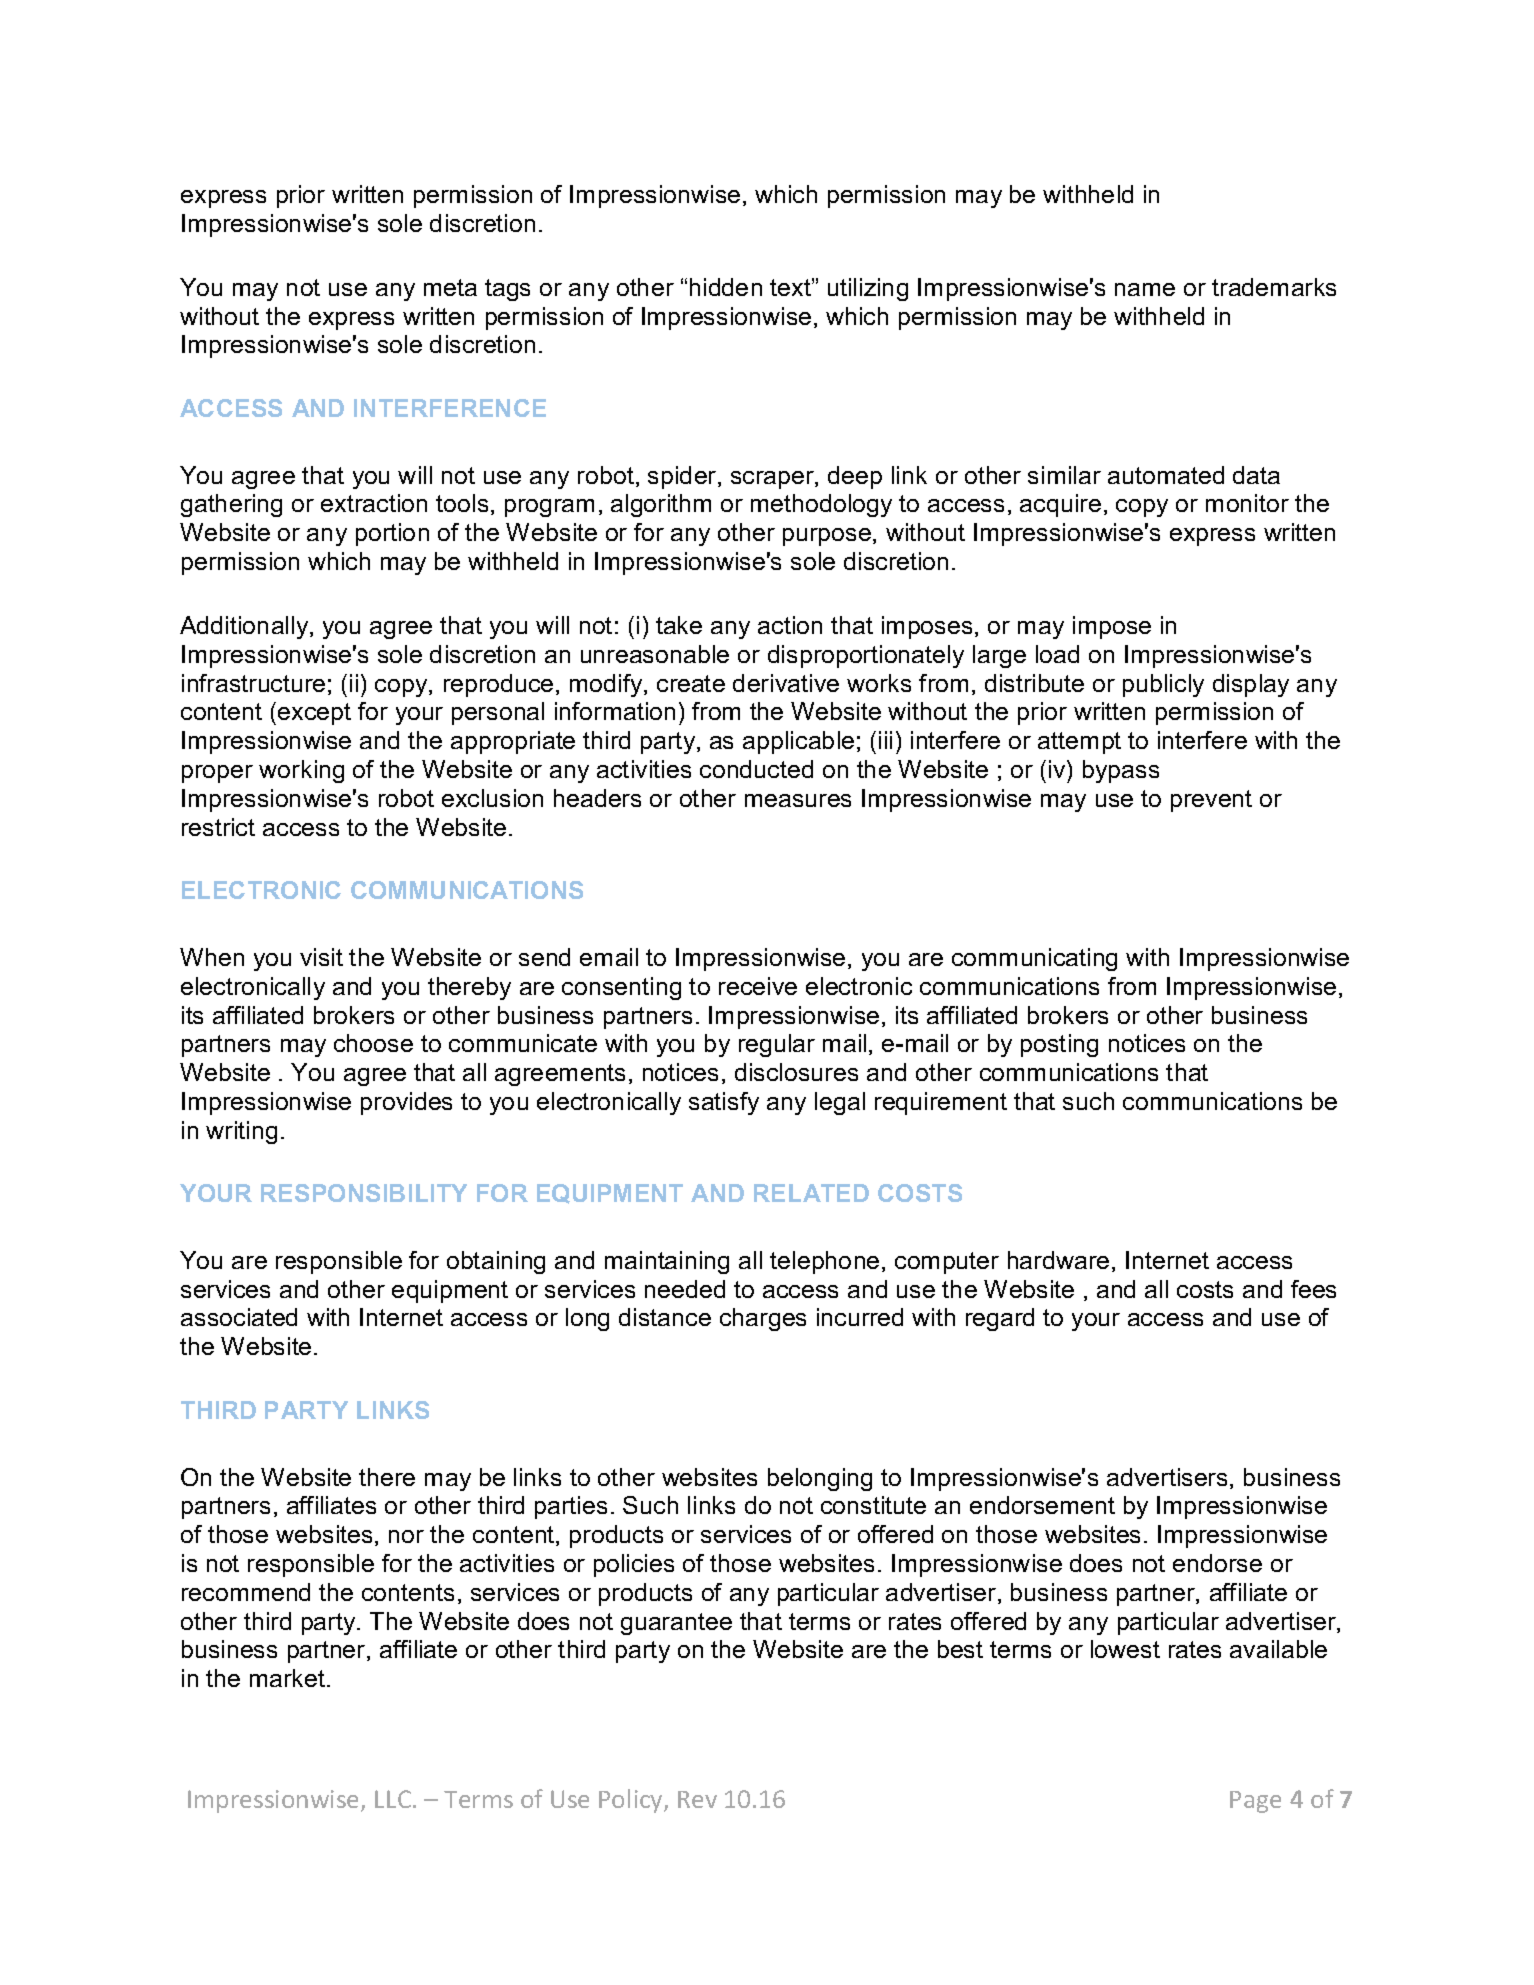 The width and height of the document is (1534, 1985). Describe the element at coordinates (726, 287) in the document. I see `hidden` at that location.
